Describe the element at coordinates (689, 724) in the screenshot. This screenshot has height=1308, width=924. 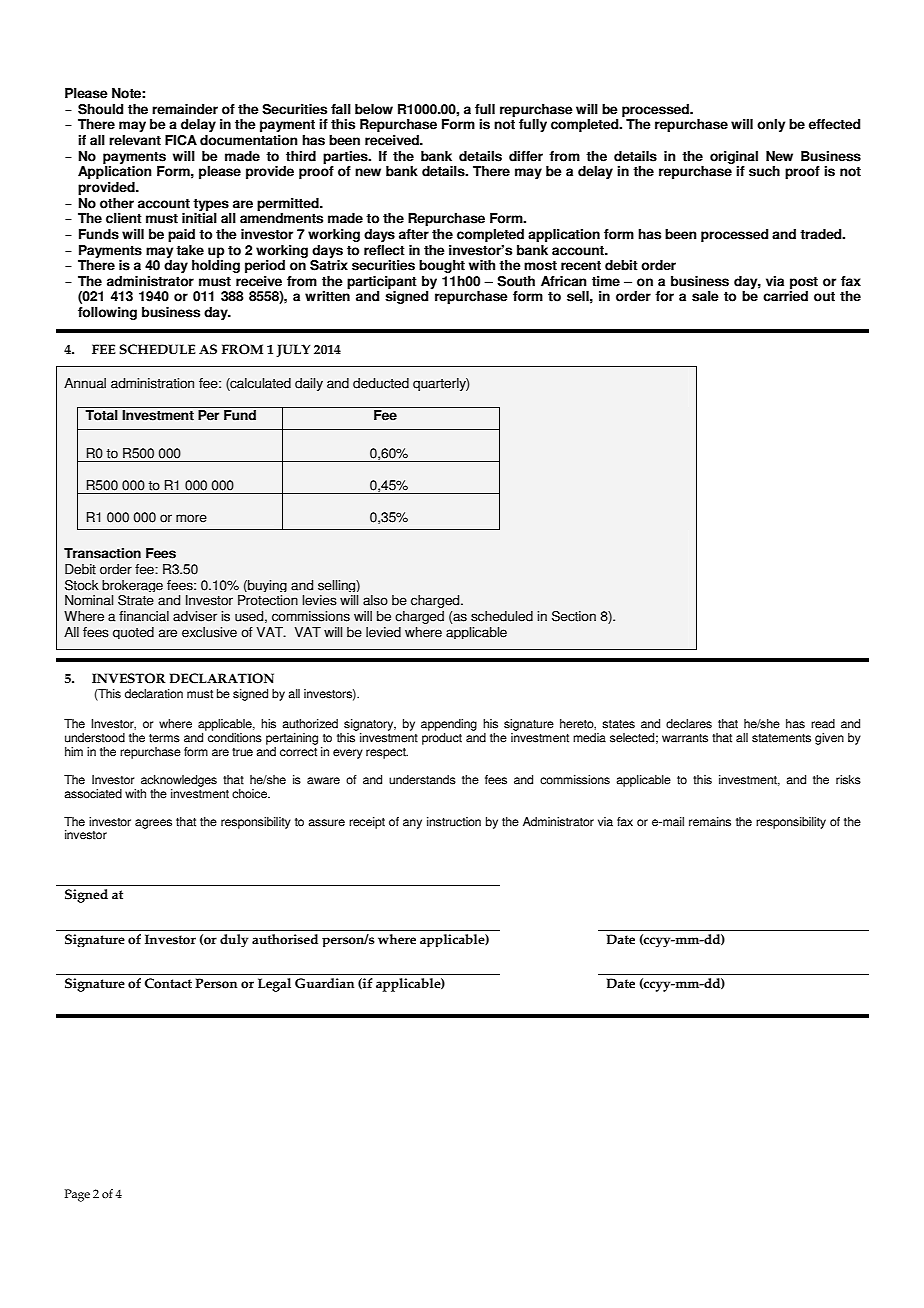
I see `declares` at that location.
